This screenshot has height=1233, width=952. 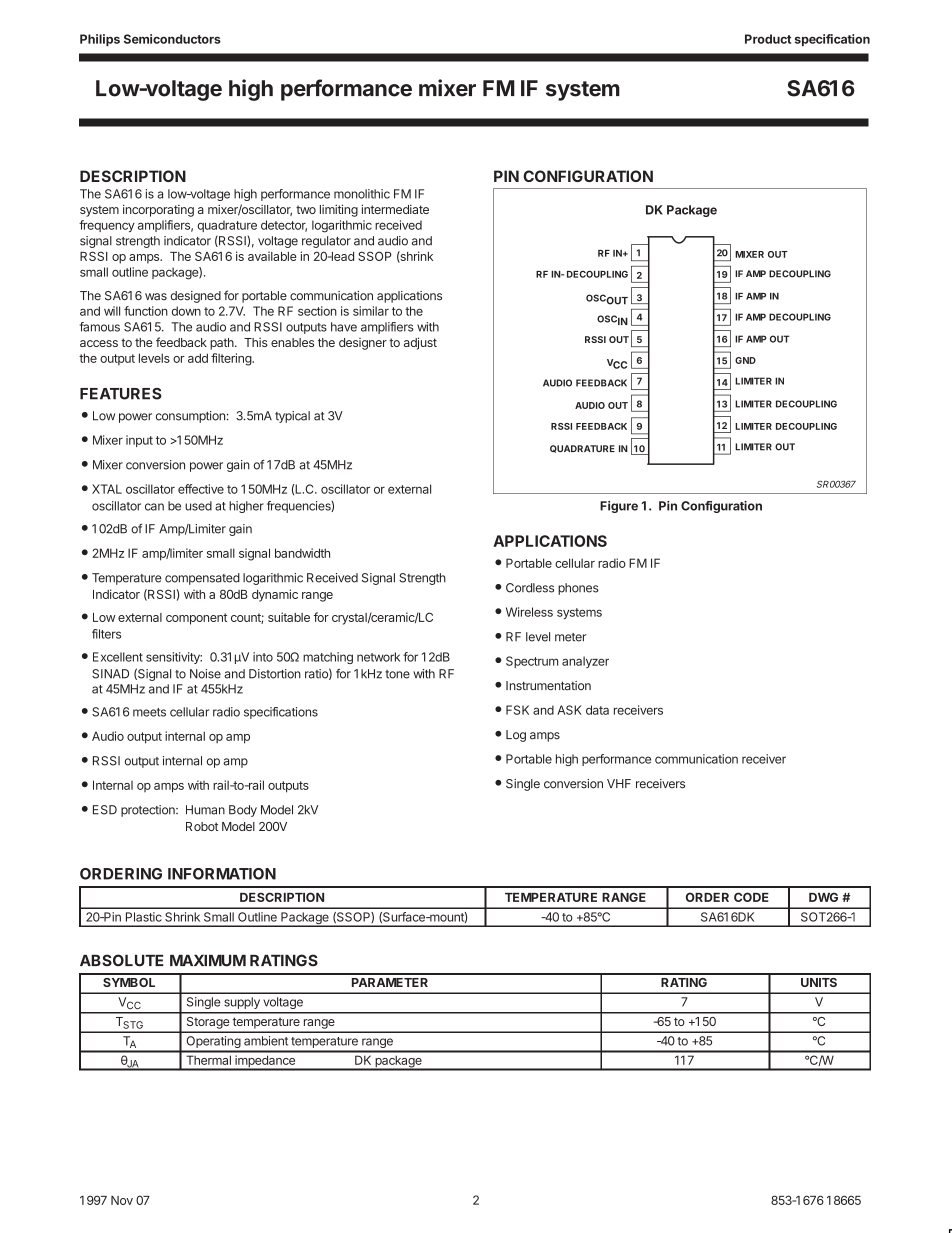 I want to click on Wireless, so click(x=529, y=612).
